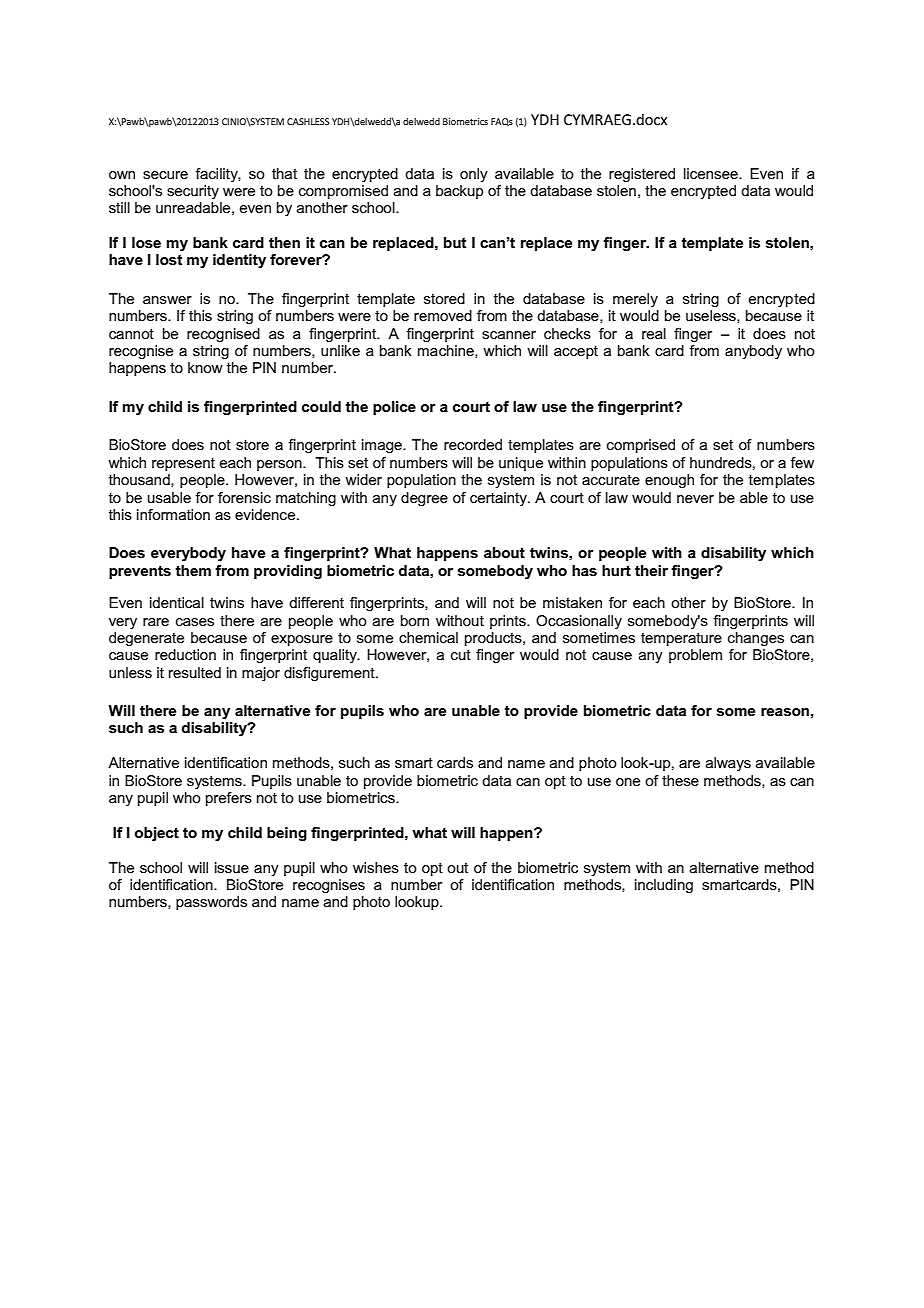 This screenshot has height=1308, width=924. Describe the element at coordinates (695, 499) in the screenshot. I see `never` at that location.
